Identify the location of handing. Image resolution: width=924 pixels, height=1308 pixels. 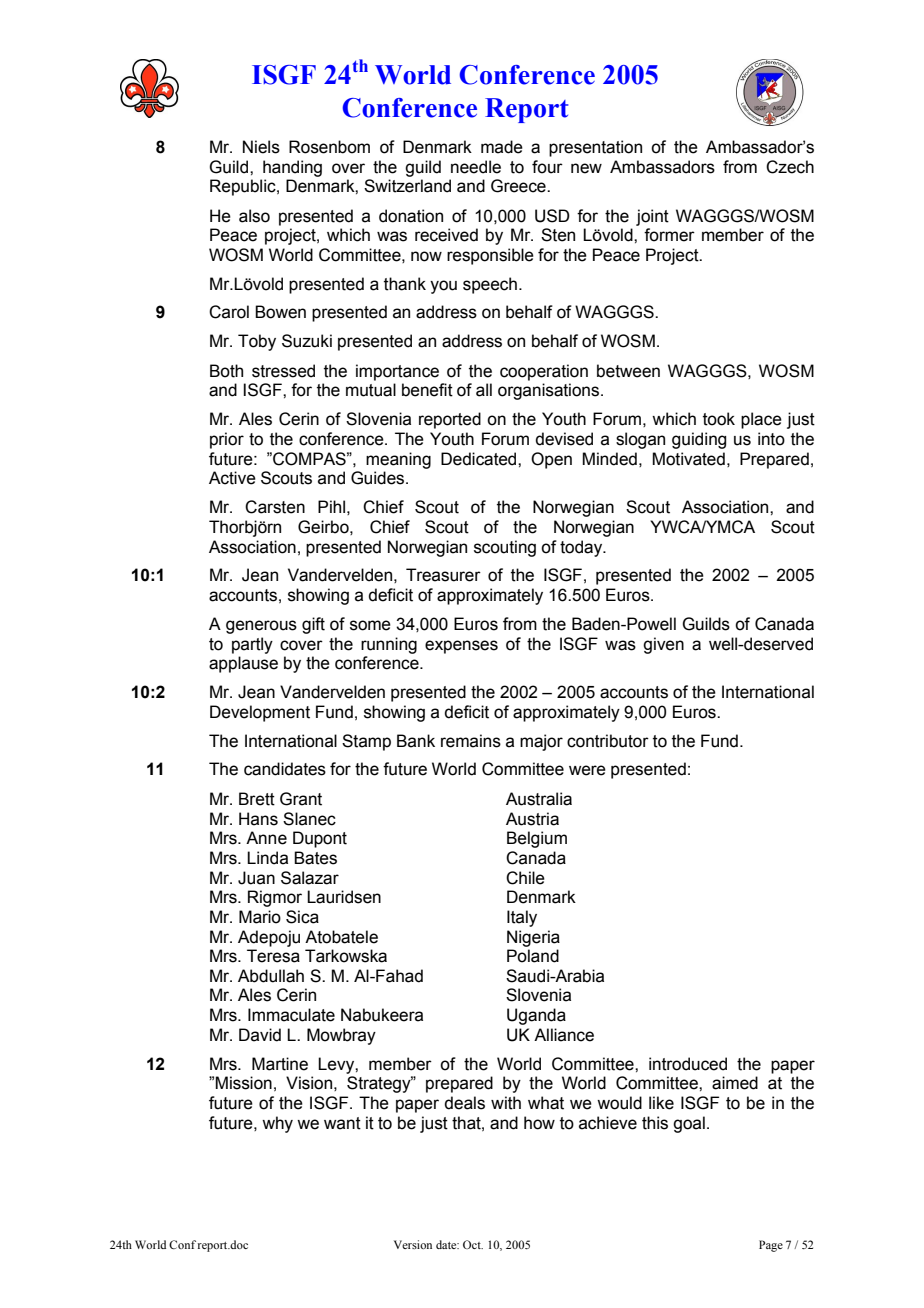
(292, 168).
